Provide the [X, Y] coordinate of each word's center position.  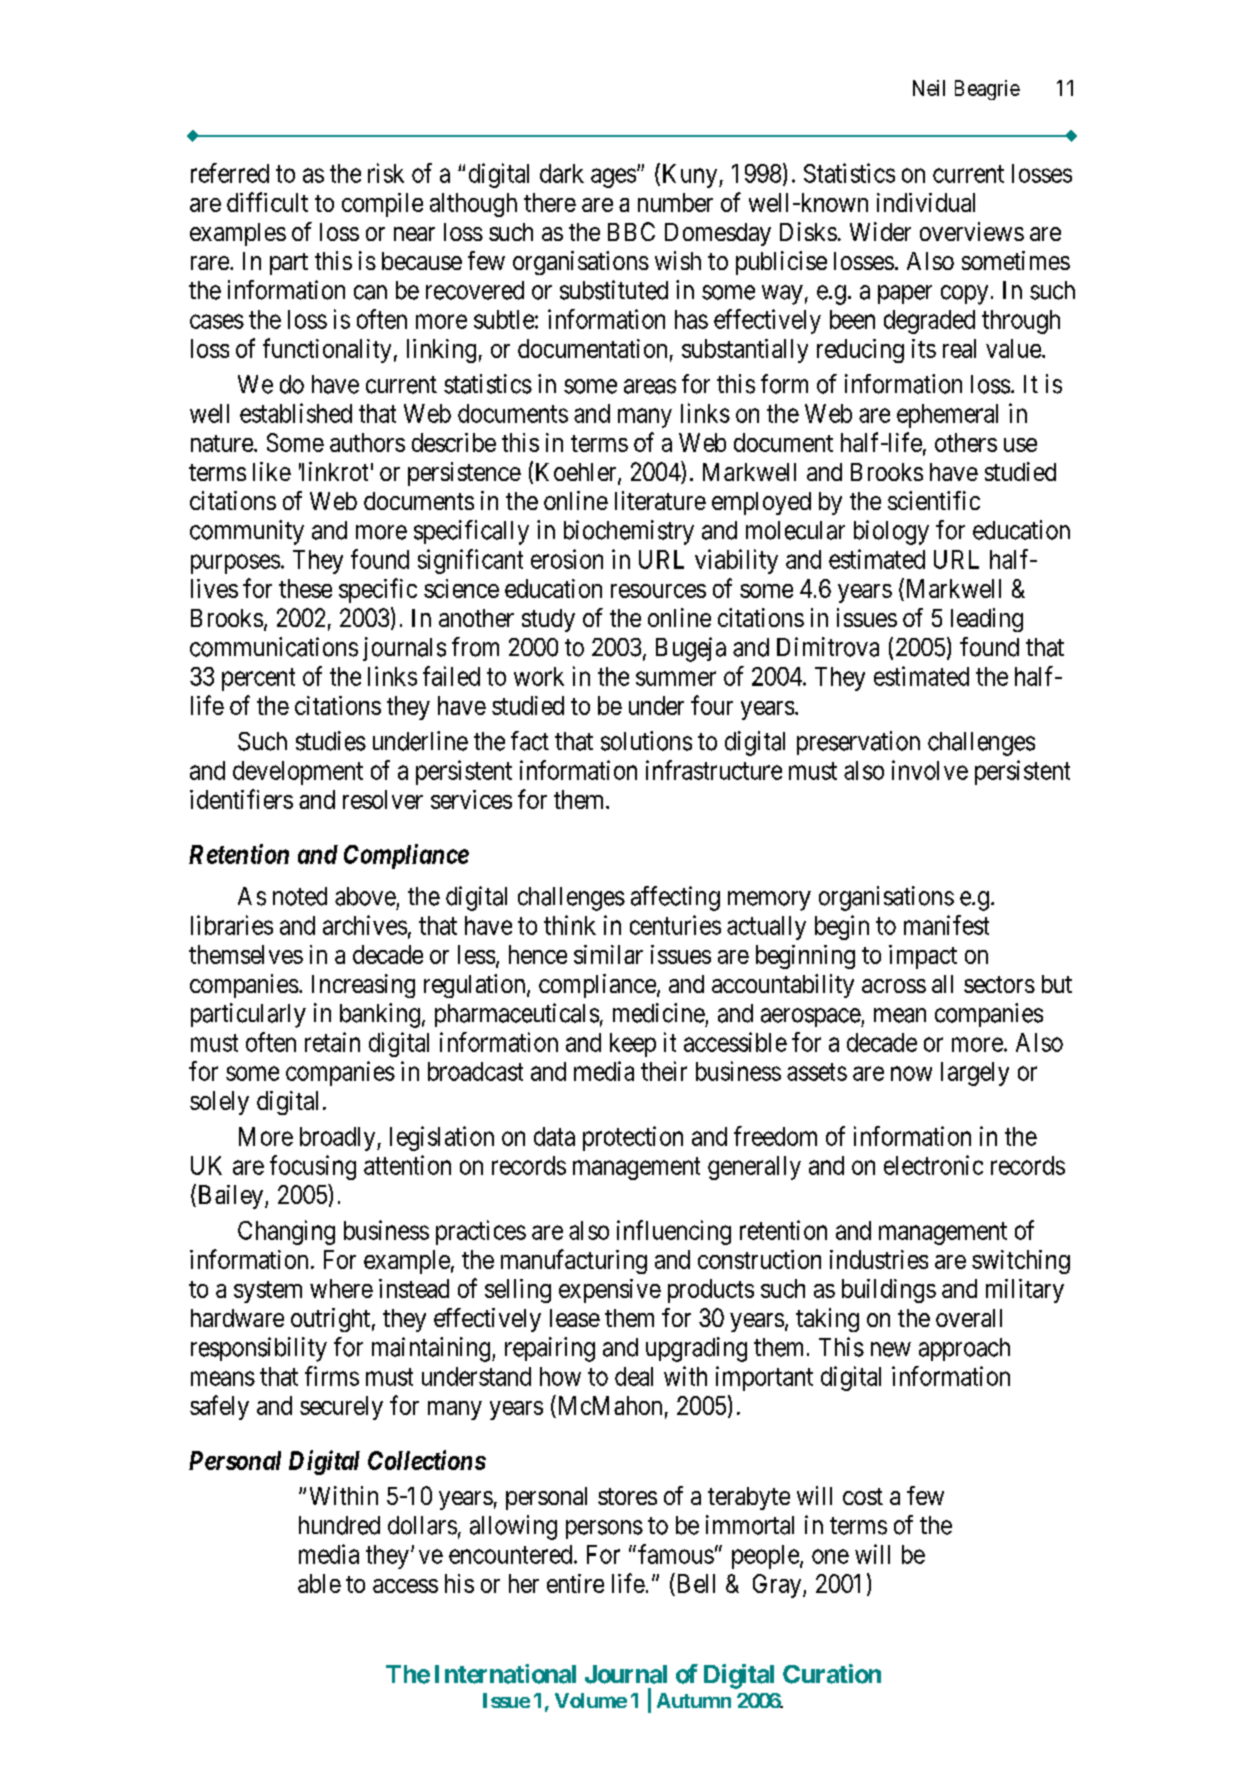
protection [633, 1138]
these [305, 588]
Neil [929, 88]
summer [676, 678]
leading [987, 620]
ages [613, 178]
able [319, 1583]
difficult [267, 202]
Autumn [694, 1700]
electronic [933, 1165]
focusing [313, 1167]
